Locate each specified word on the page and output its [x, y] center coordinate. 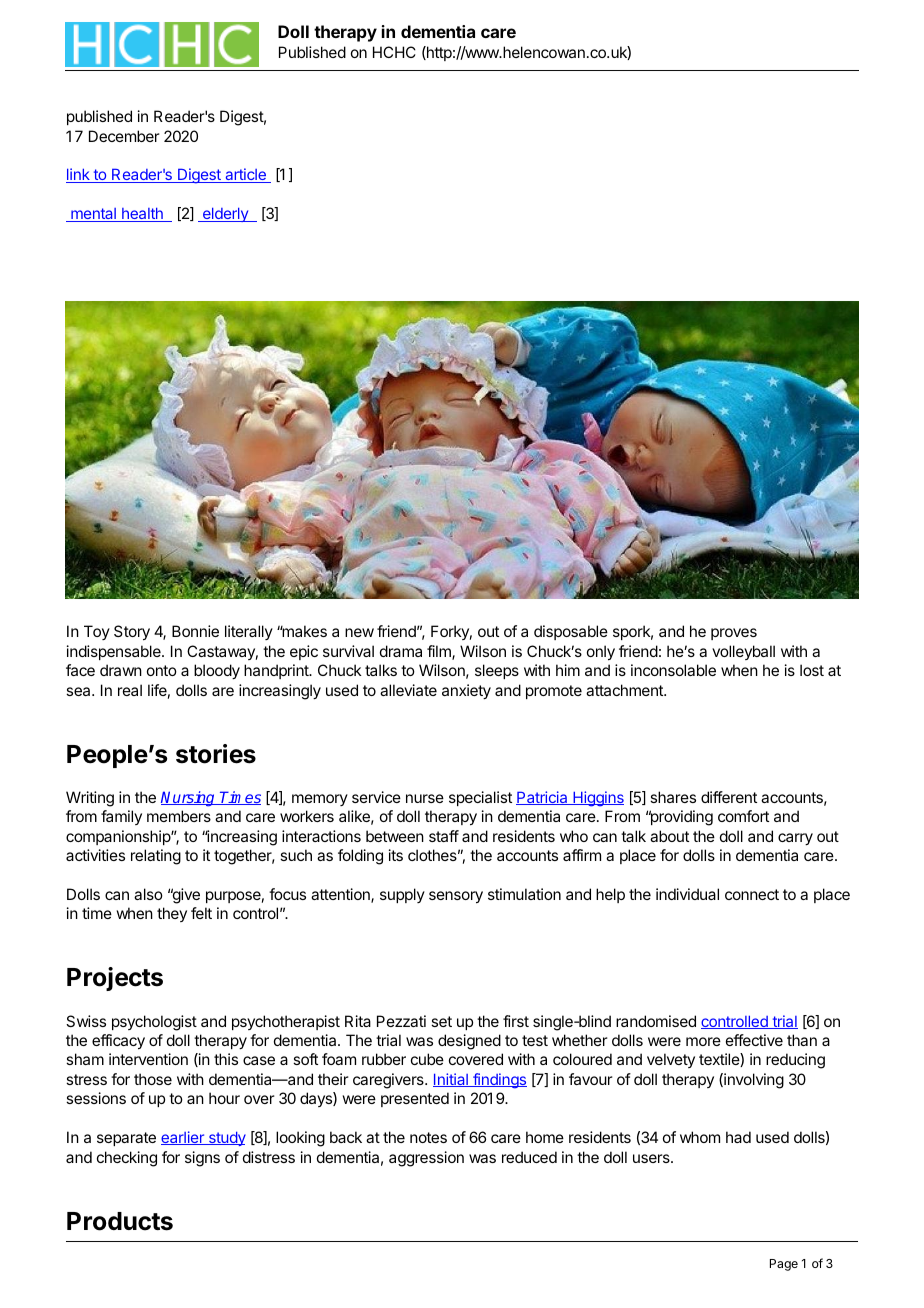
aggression [426, 1159]
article [245, 175]
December [124, 136]
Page [784, 1265]
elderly [225, 214]
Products [120, 1221]
